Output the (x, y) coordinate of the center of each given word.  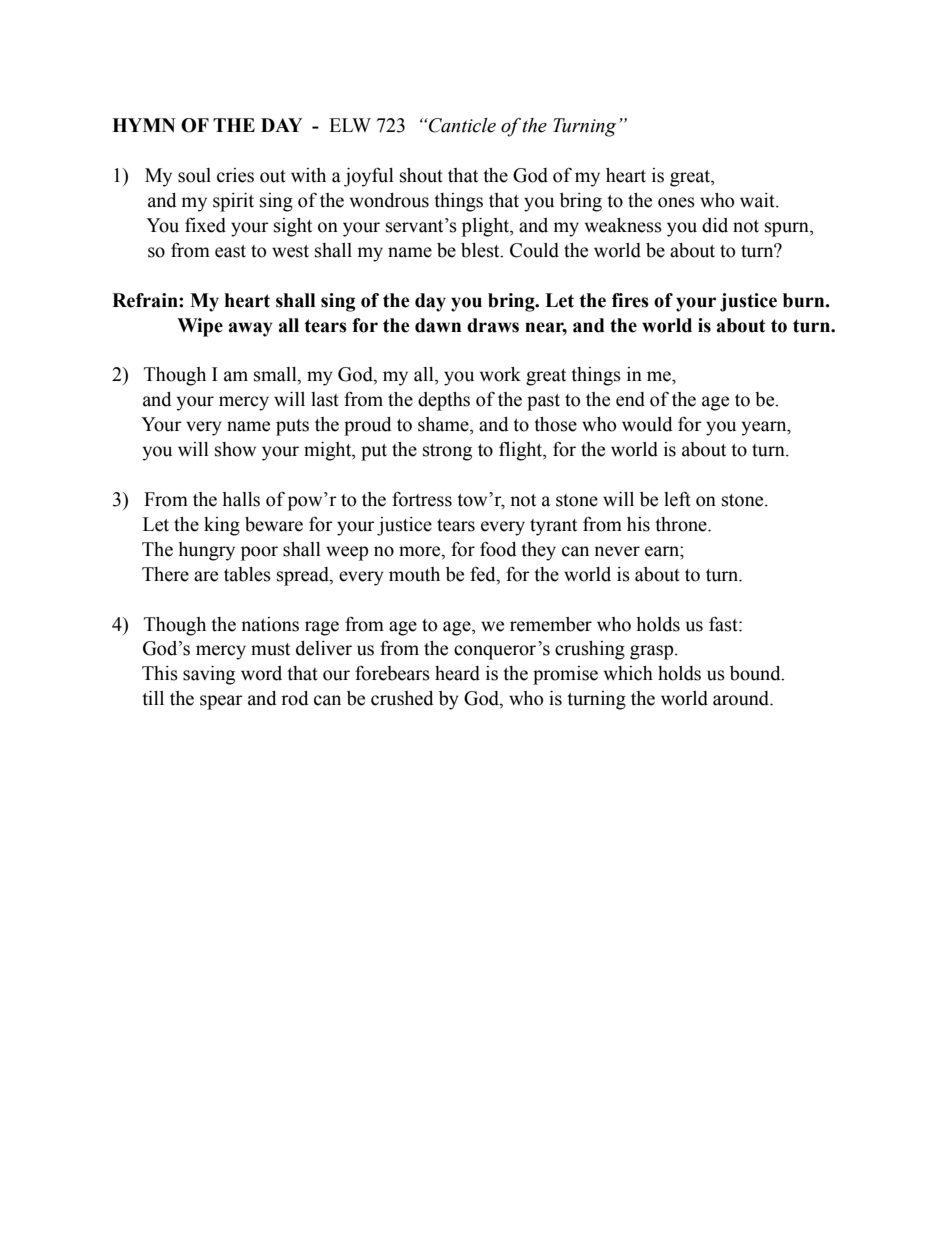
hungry (206, 551)
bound (756, 673)
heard (457, 673)
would (647, 424)
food (498, 549)
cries (235, 175)
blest (481, 250)
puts (292, 427)
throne (682, 524)
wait (758, 200)
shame (444, 424)
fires (630, 300)
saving (209, 675)
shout (421, 175)
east (230, 251)
